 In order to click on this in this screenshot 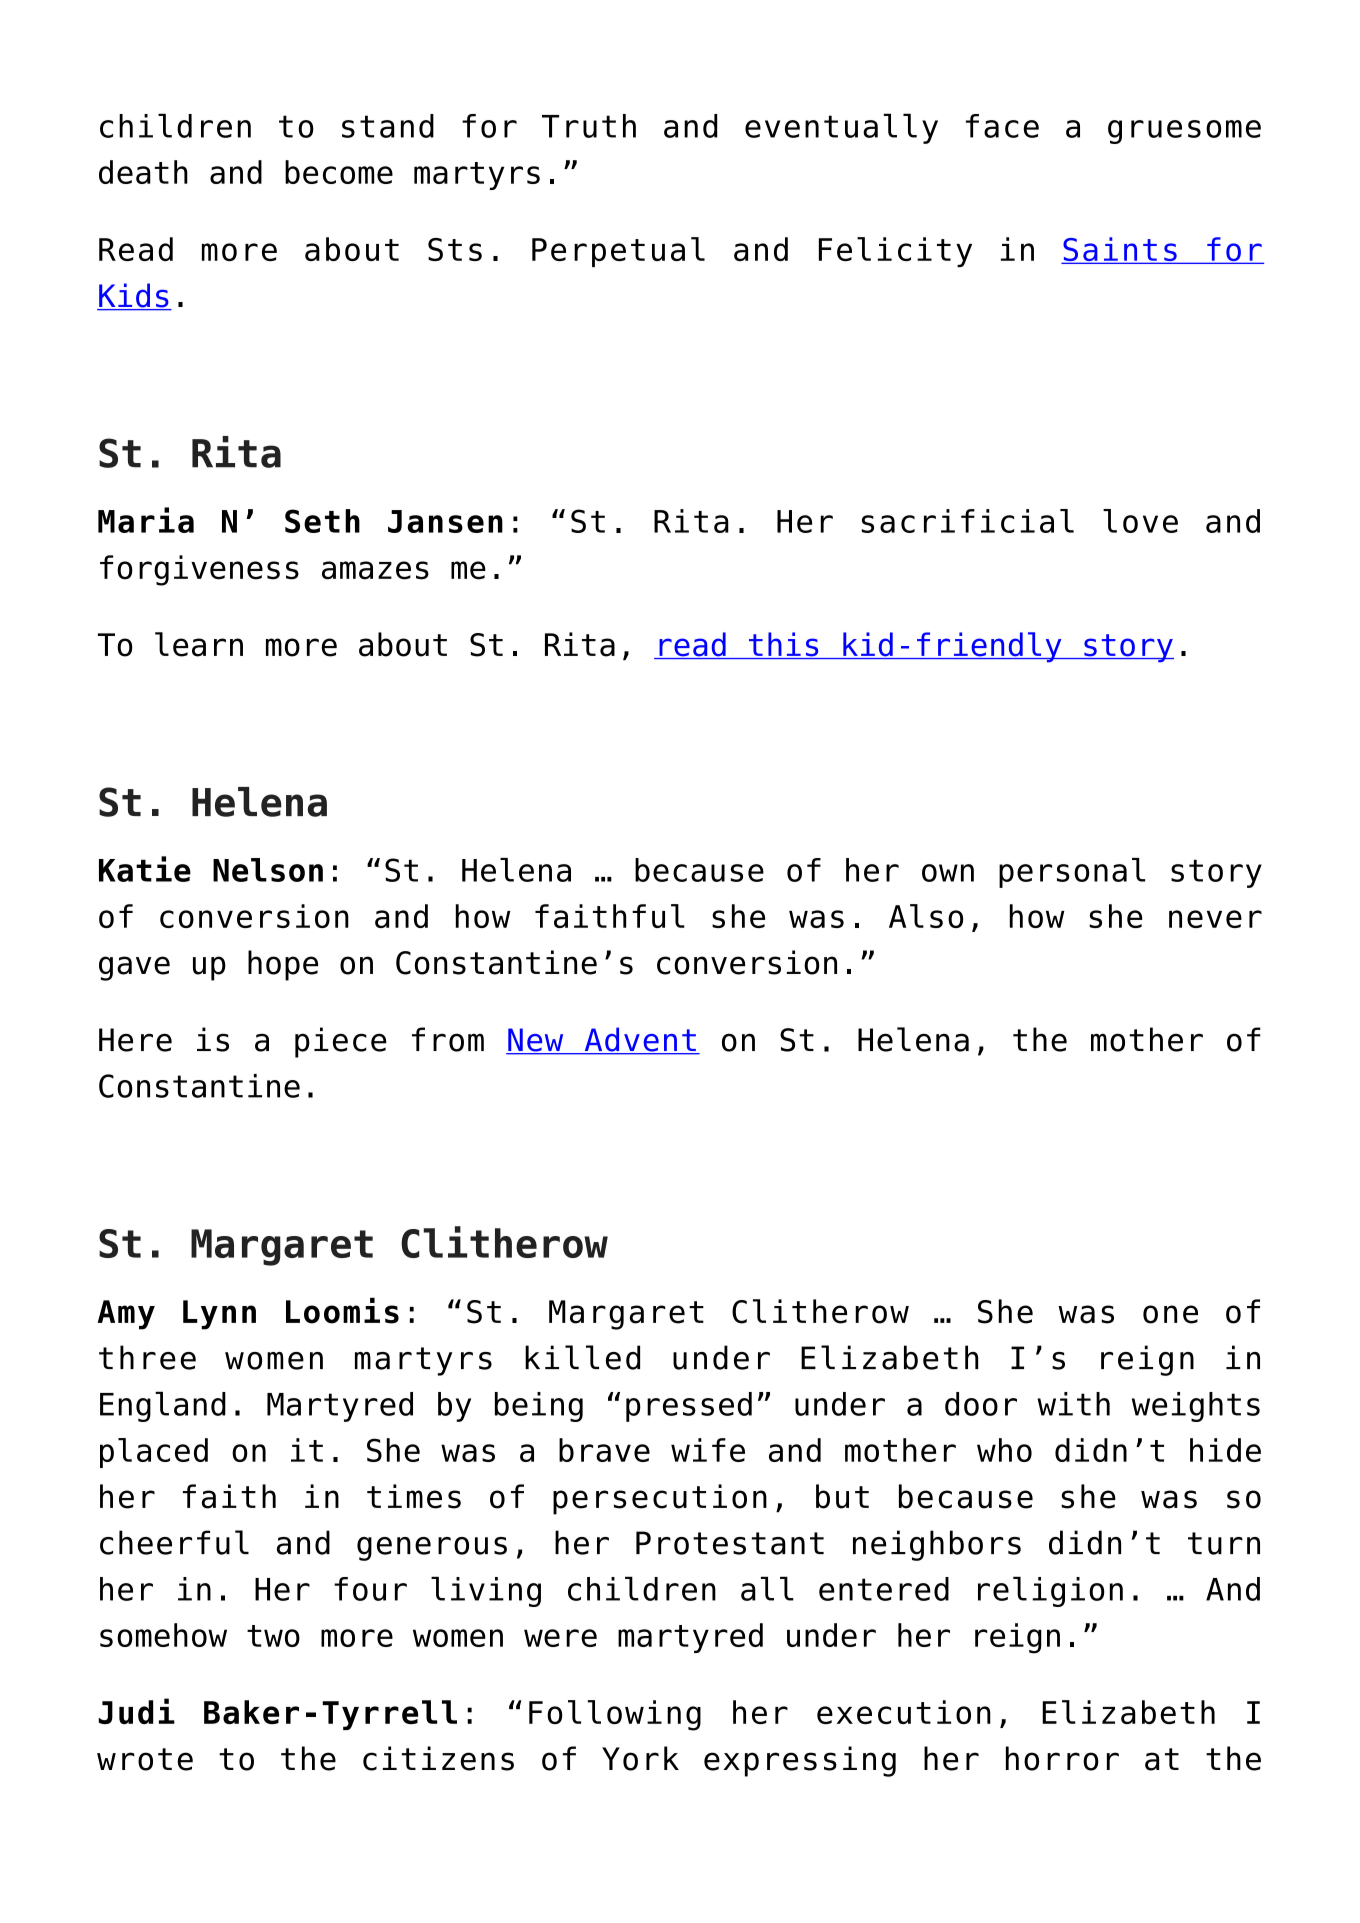, I will do `click(784, 645)`.
